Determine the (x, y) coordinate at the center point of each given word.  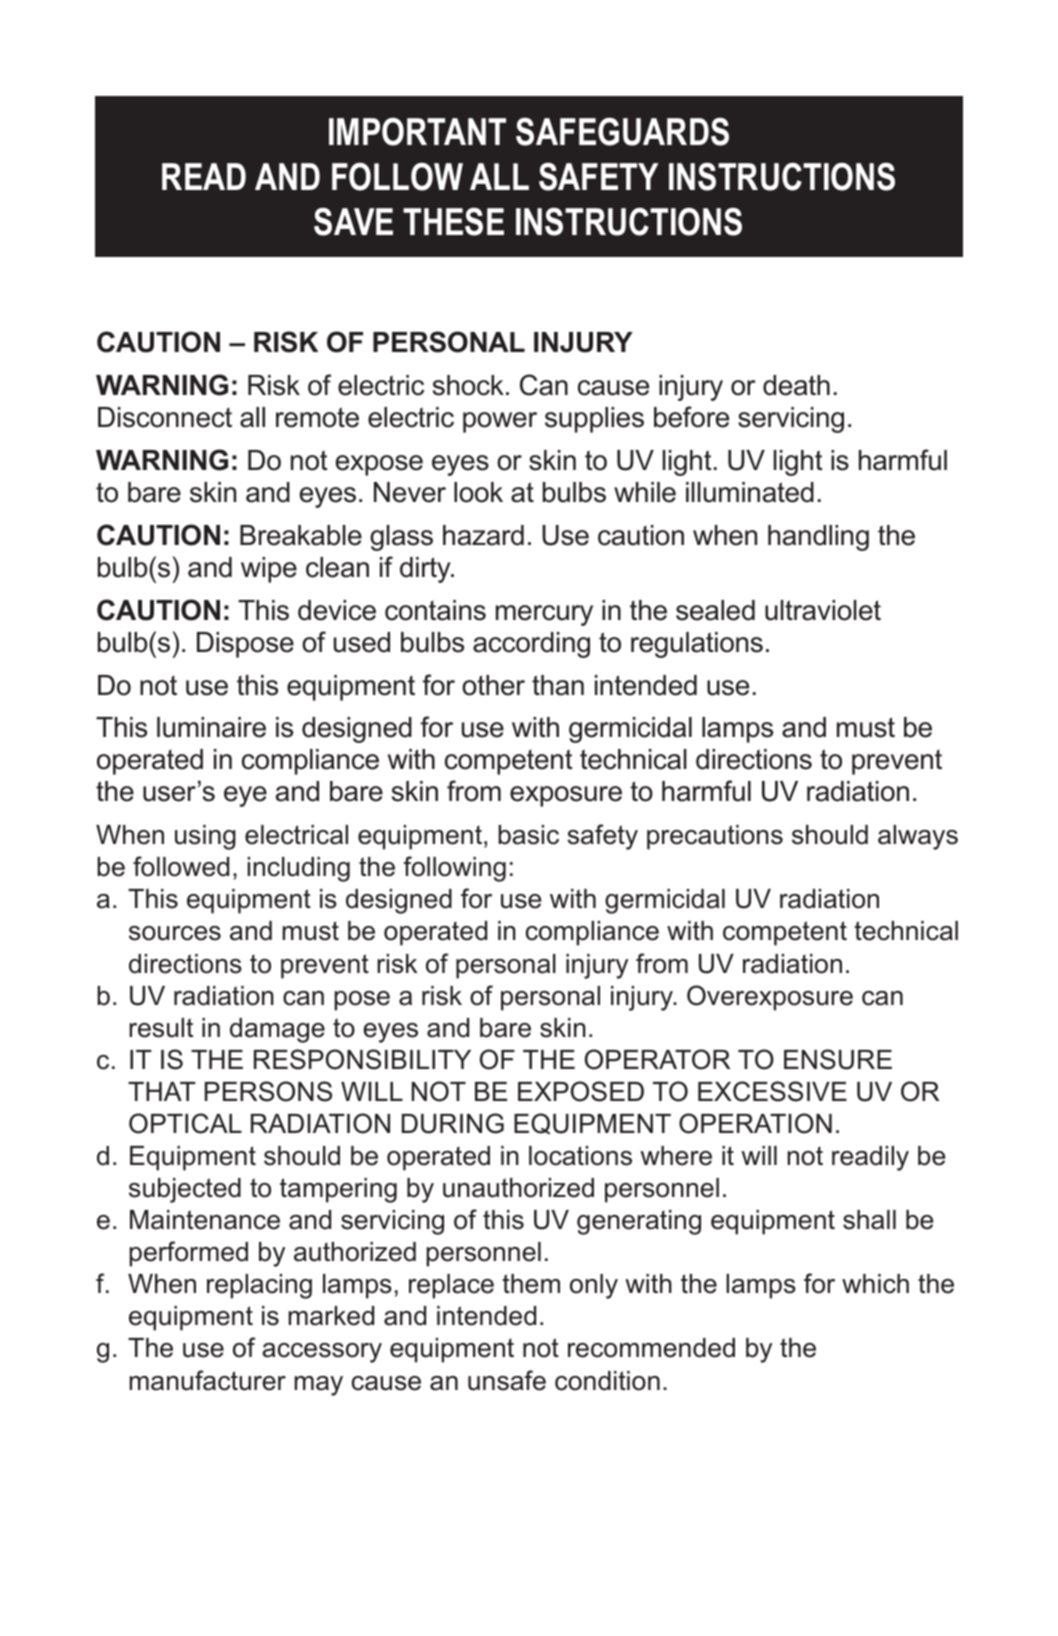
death (796, 385)
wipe (269, 570)
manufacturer (207, 1380)
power (500, 422)
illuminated (750, 492)
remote (317, 417)
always (918, 837)
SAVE (353, 222)
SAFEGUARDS (622, 131)
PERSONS (268, 1091)
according (531, 645)
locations (580, 1156)
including (298, 869)
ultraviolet (823, 610)
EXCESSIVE (772, 1091)
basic (528, 835)
